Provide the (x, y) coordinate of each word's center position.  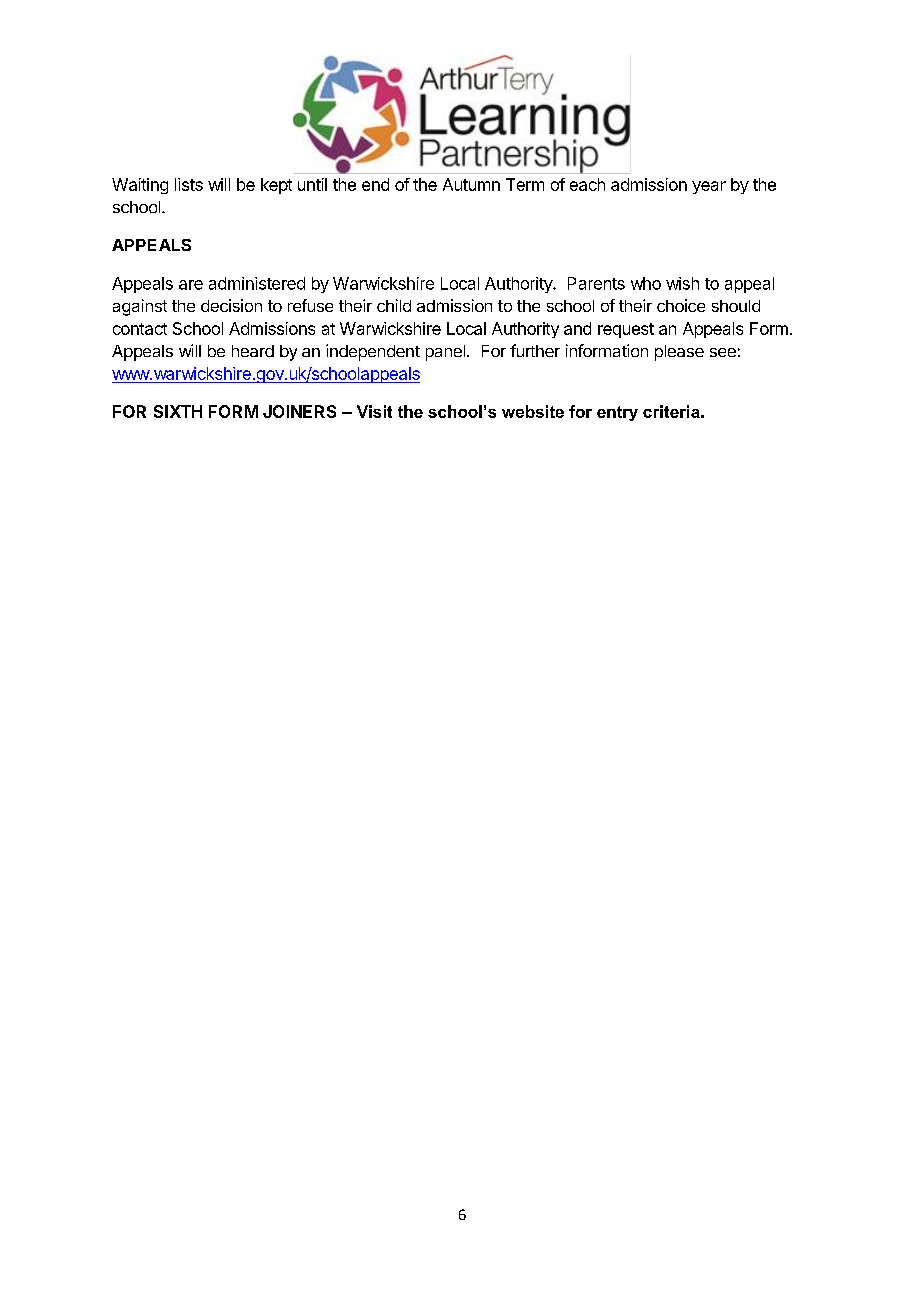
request (626, 330)
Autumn (471, 184)
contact (140, 329)
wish (682, 283)
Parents (596, 283)
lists (189, 184)
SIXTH (178, 411)
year (709, 187)
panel (445, 353)
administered (257, 283)
